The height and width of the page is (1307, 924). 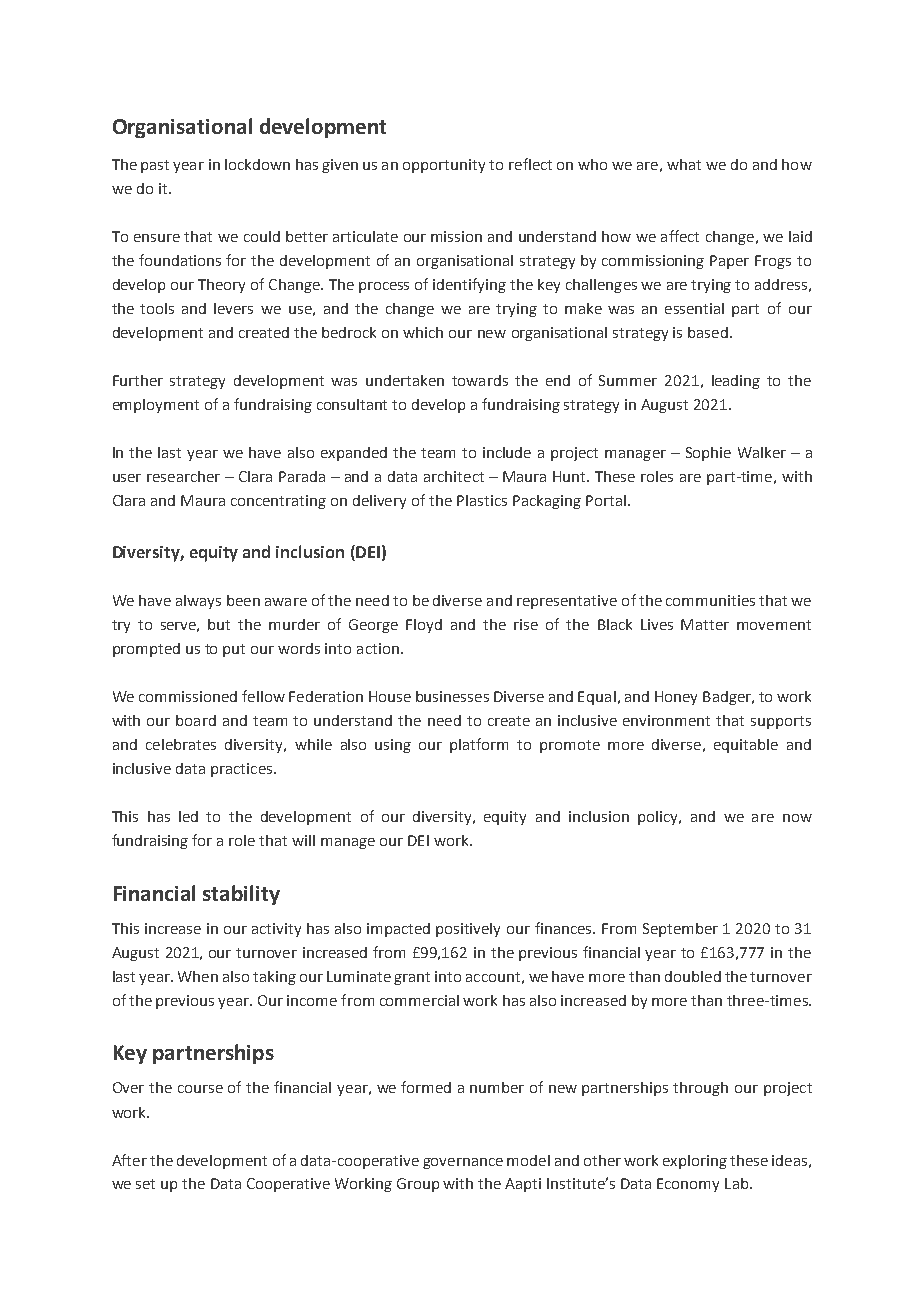 What do you see at coordinates (468, 930) in the page?
I see `positively` at bounding box center [468, 930].
